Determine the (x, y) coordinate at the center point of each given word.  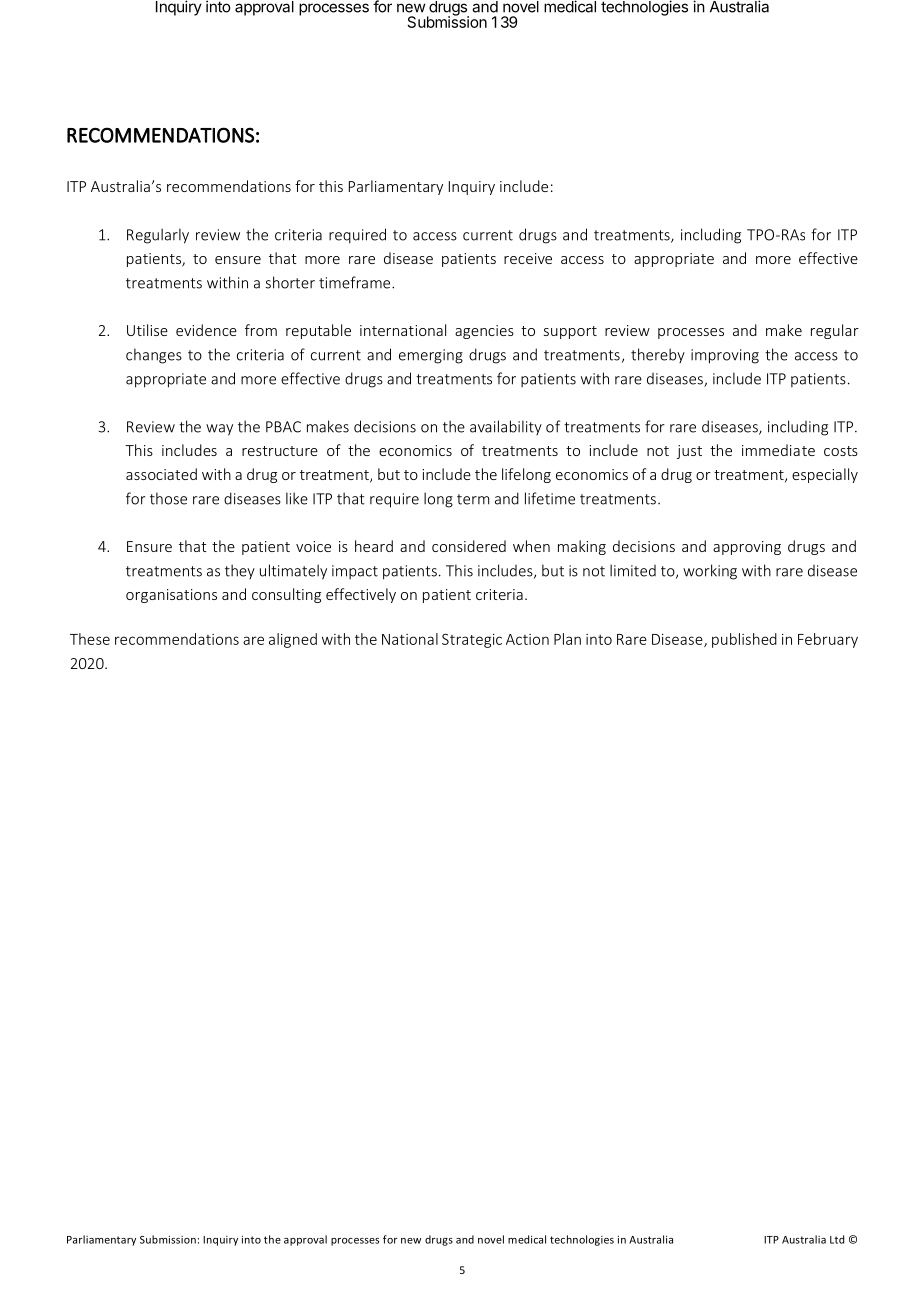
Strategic (472, 640)
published (744, 640)
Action (527, 639)
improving (725, 356)
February (828, 640)
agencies (484, 332)
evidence (206, 330)
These (90, 639)
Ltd (837, 1239)
